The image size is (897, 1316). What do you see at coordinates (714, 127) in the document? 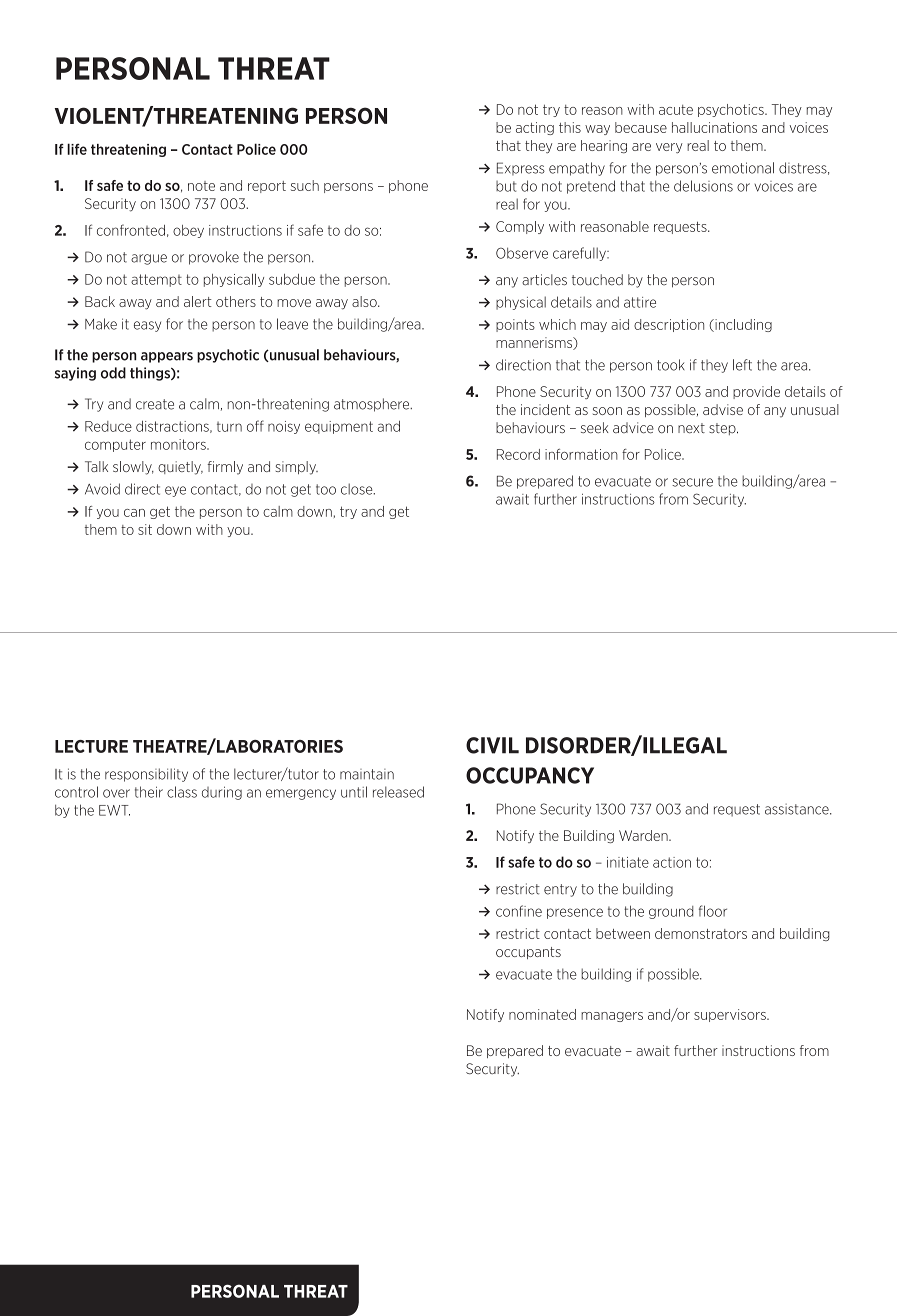
I see `hallucinations` at bounding box center [714, 127].
